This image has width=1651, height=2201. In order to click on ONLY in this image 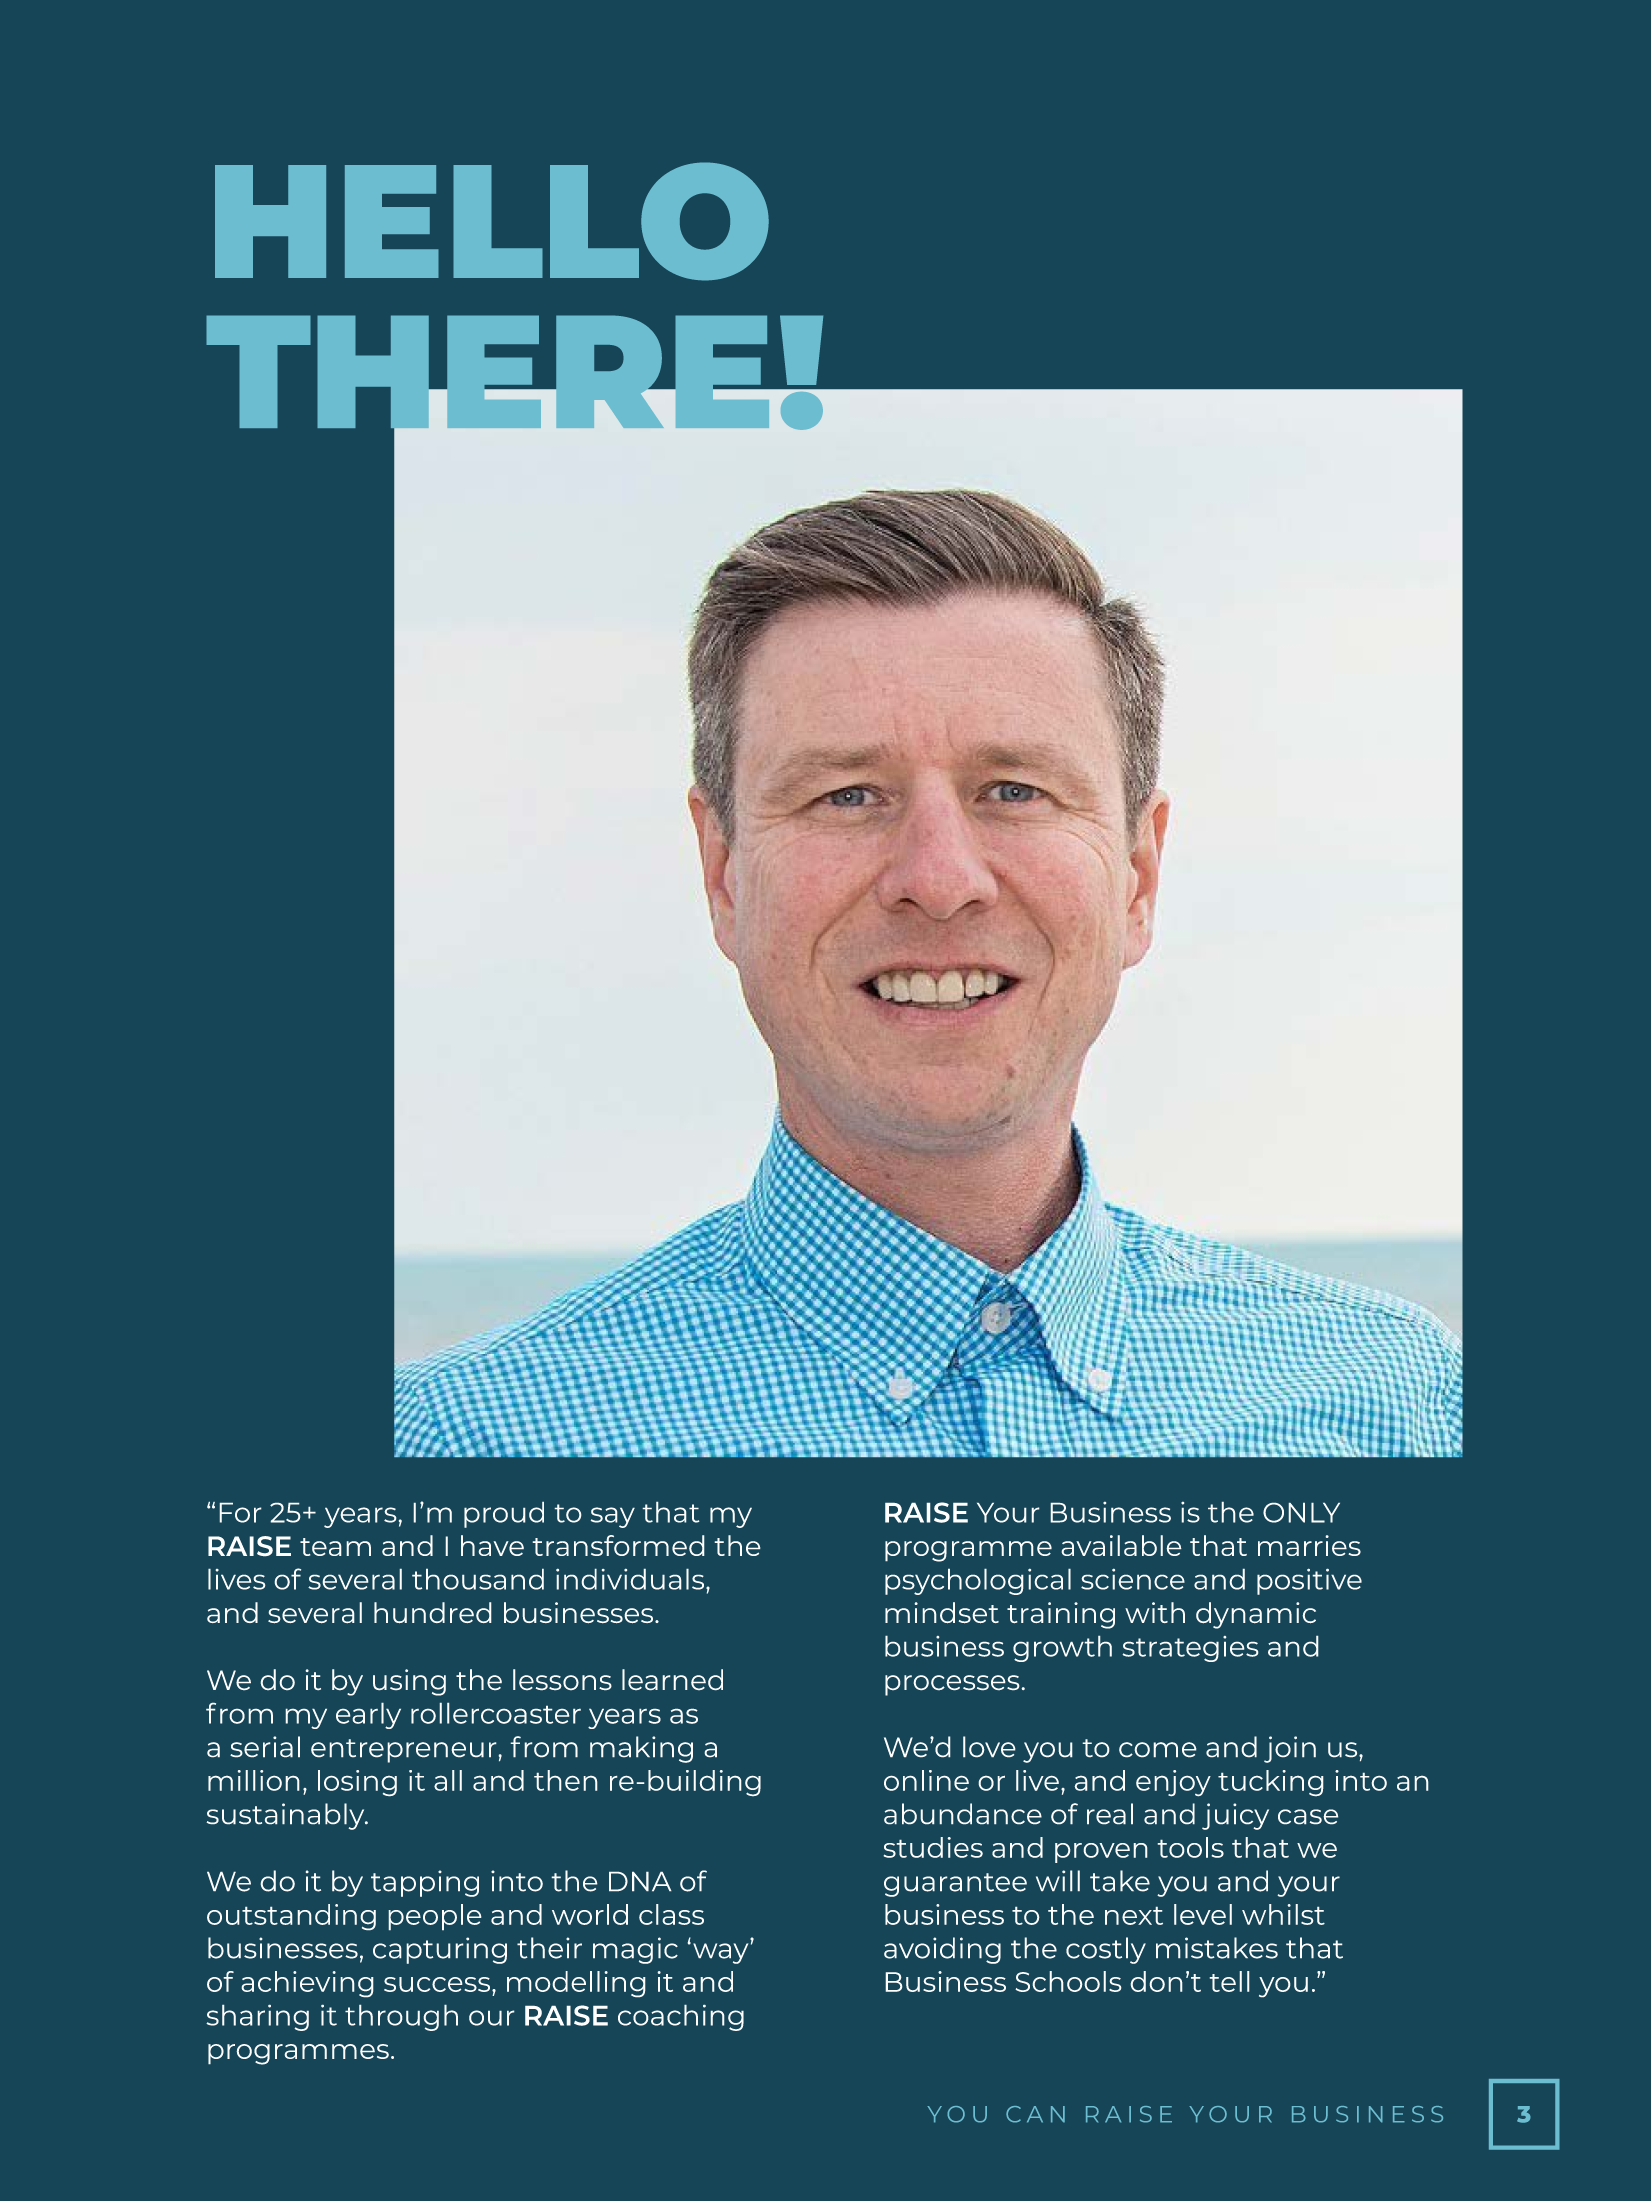, I will do `click(1301, 1512)`.
